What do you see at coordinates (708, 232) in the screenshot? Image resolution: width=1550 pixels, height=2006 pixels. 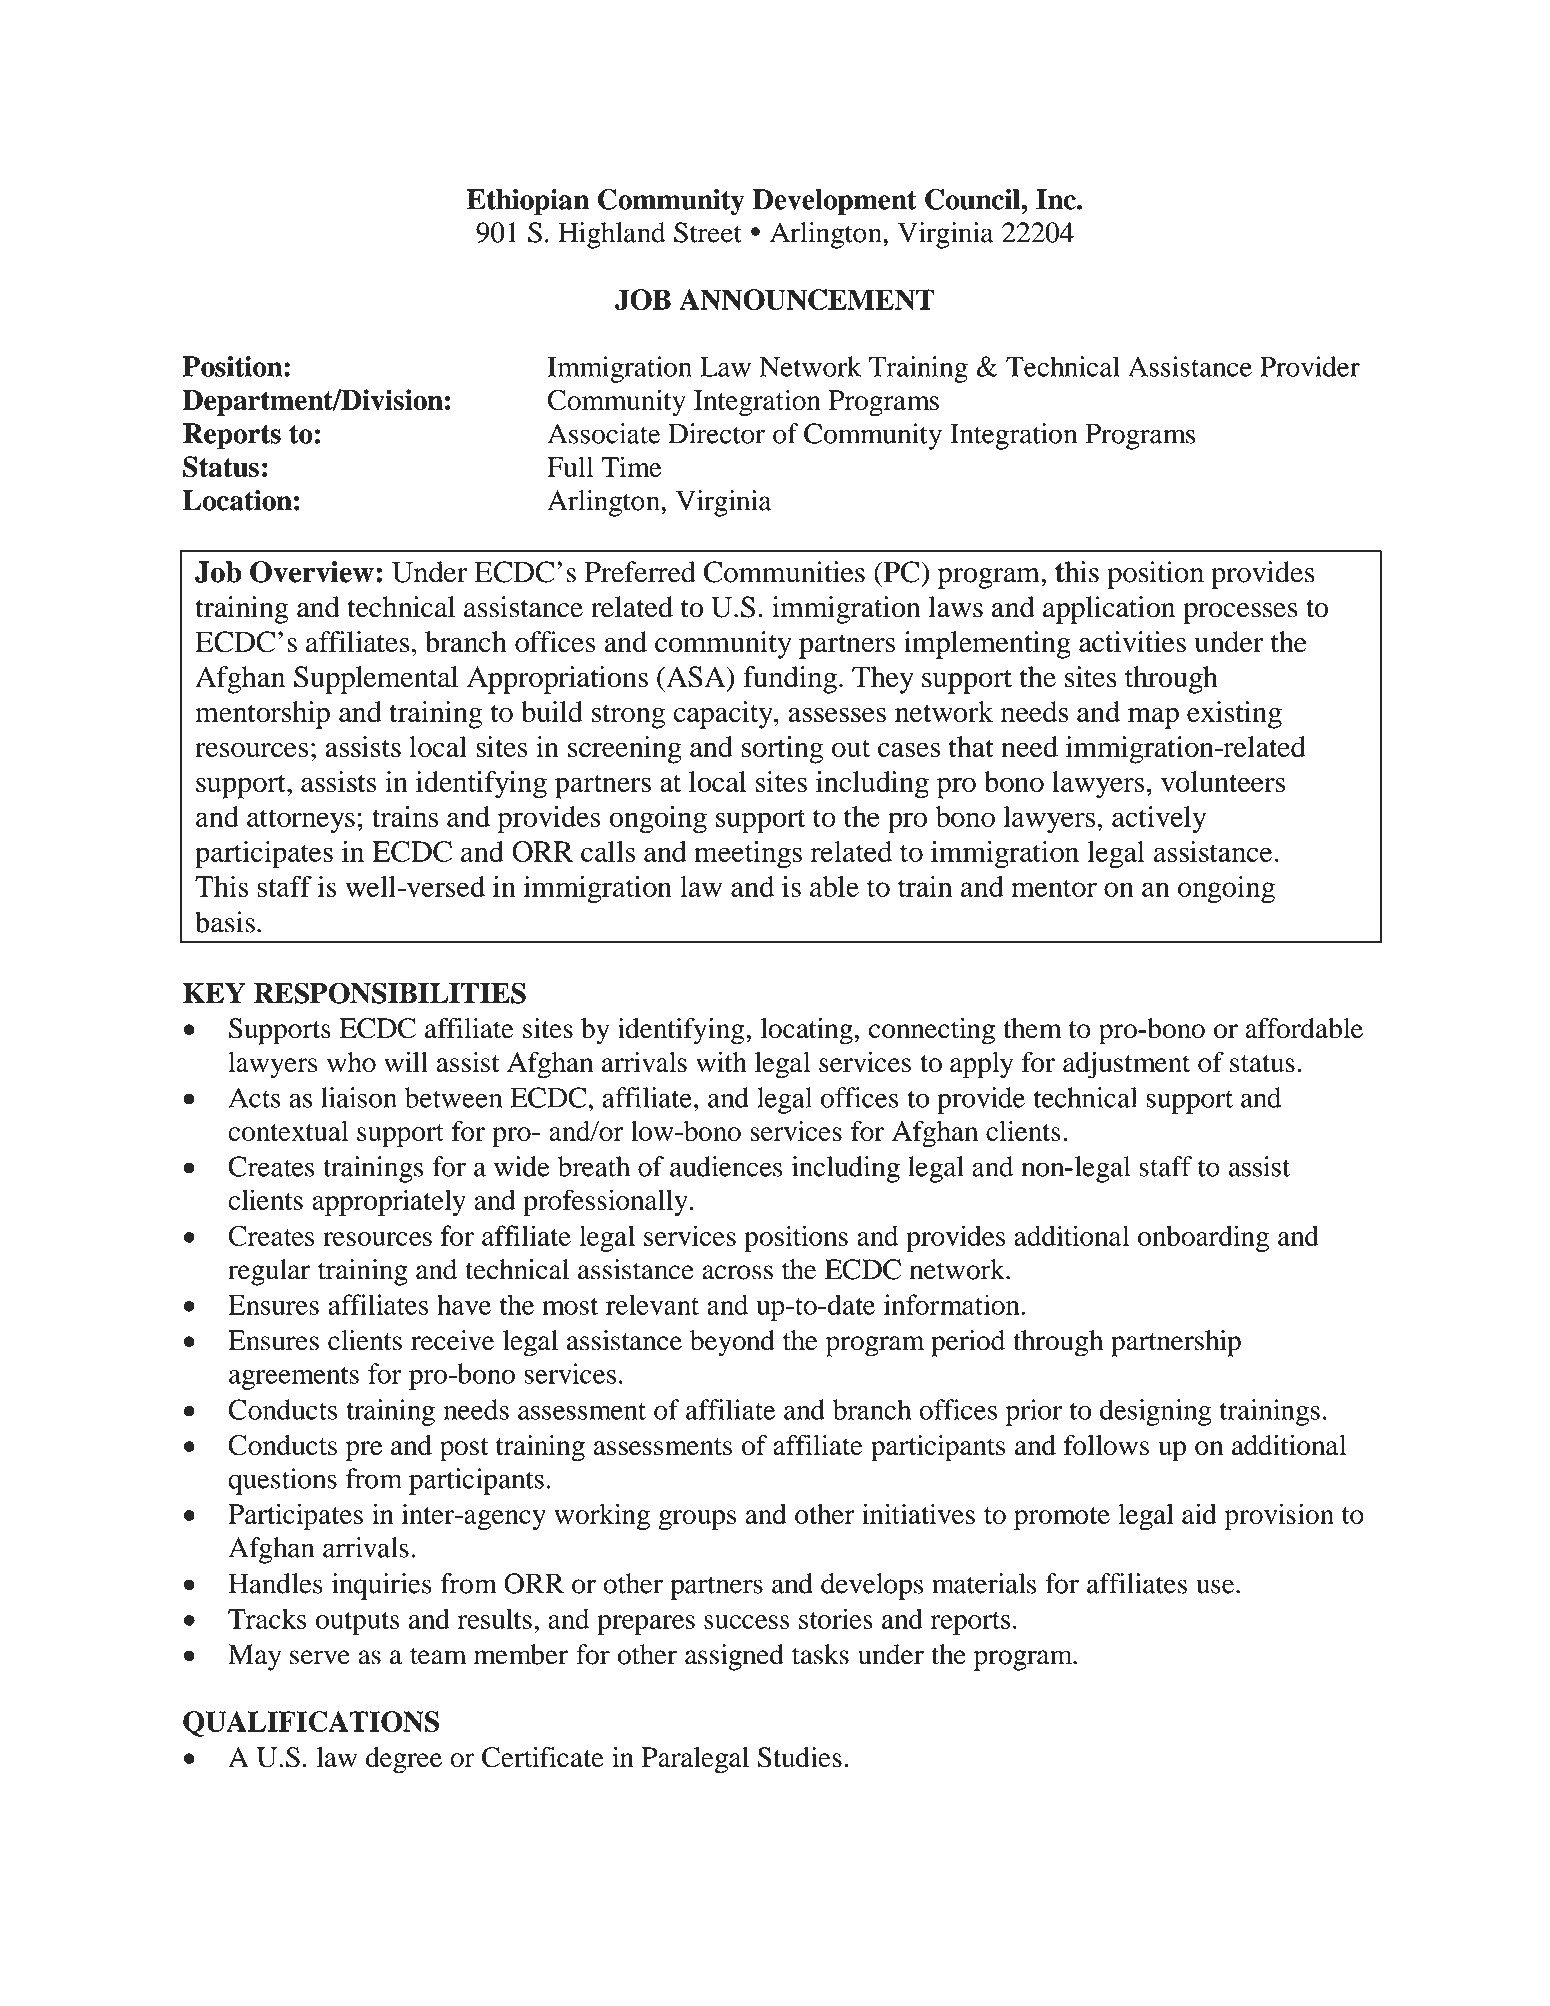 I see `Street` at bounding box center [708, 232].
